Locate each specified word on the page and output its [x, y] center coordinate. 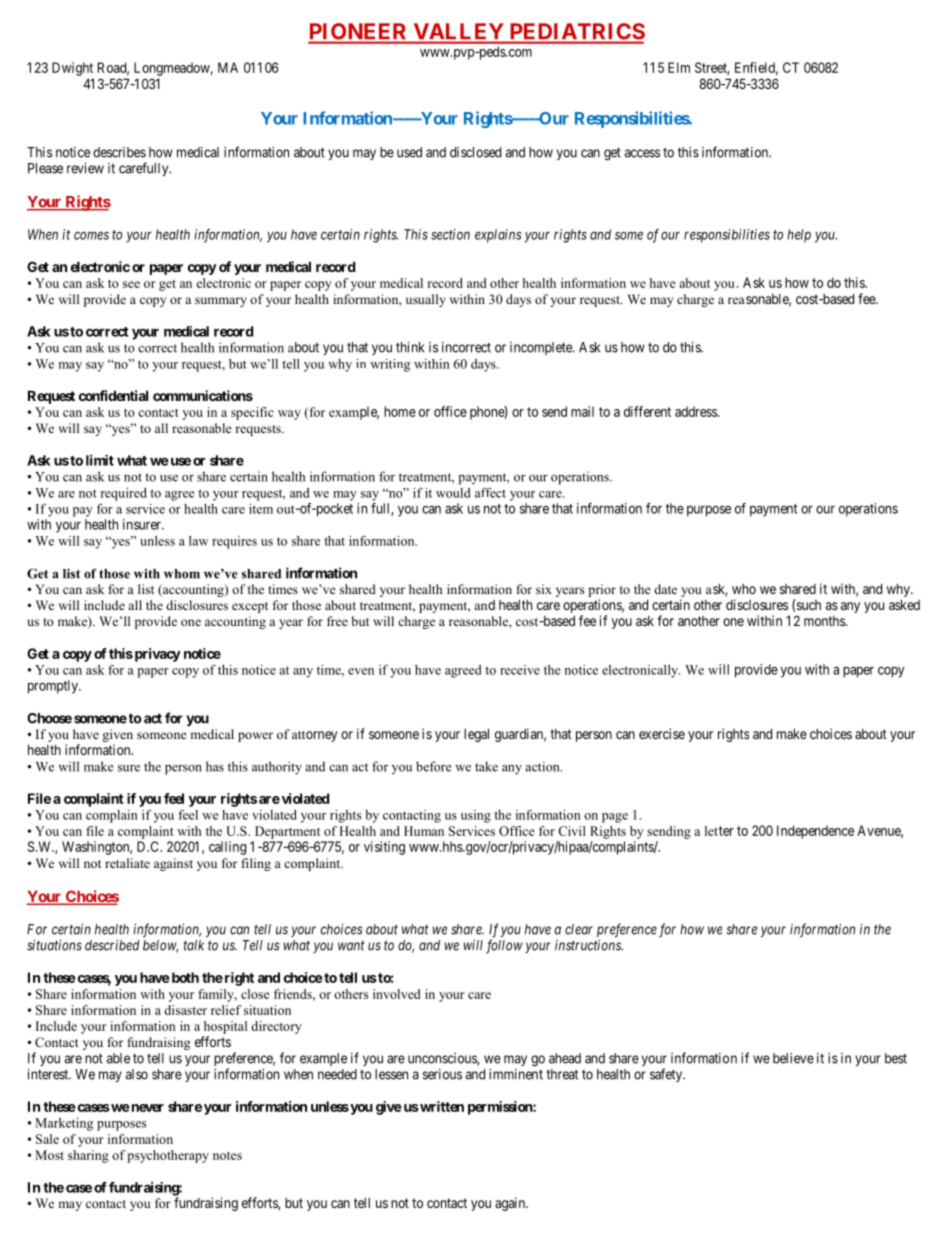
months [825, 621]
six [544, 589]
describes [119, 152]
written [441, 1106]
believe [793, 1058]
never [146, 1108]
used [409, 152]
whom [182, 574]
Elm [679, 67]
